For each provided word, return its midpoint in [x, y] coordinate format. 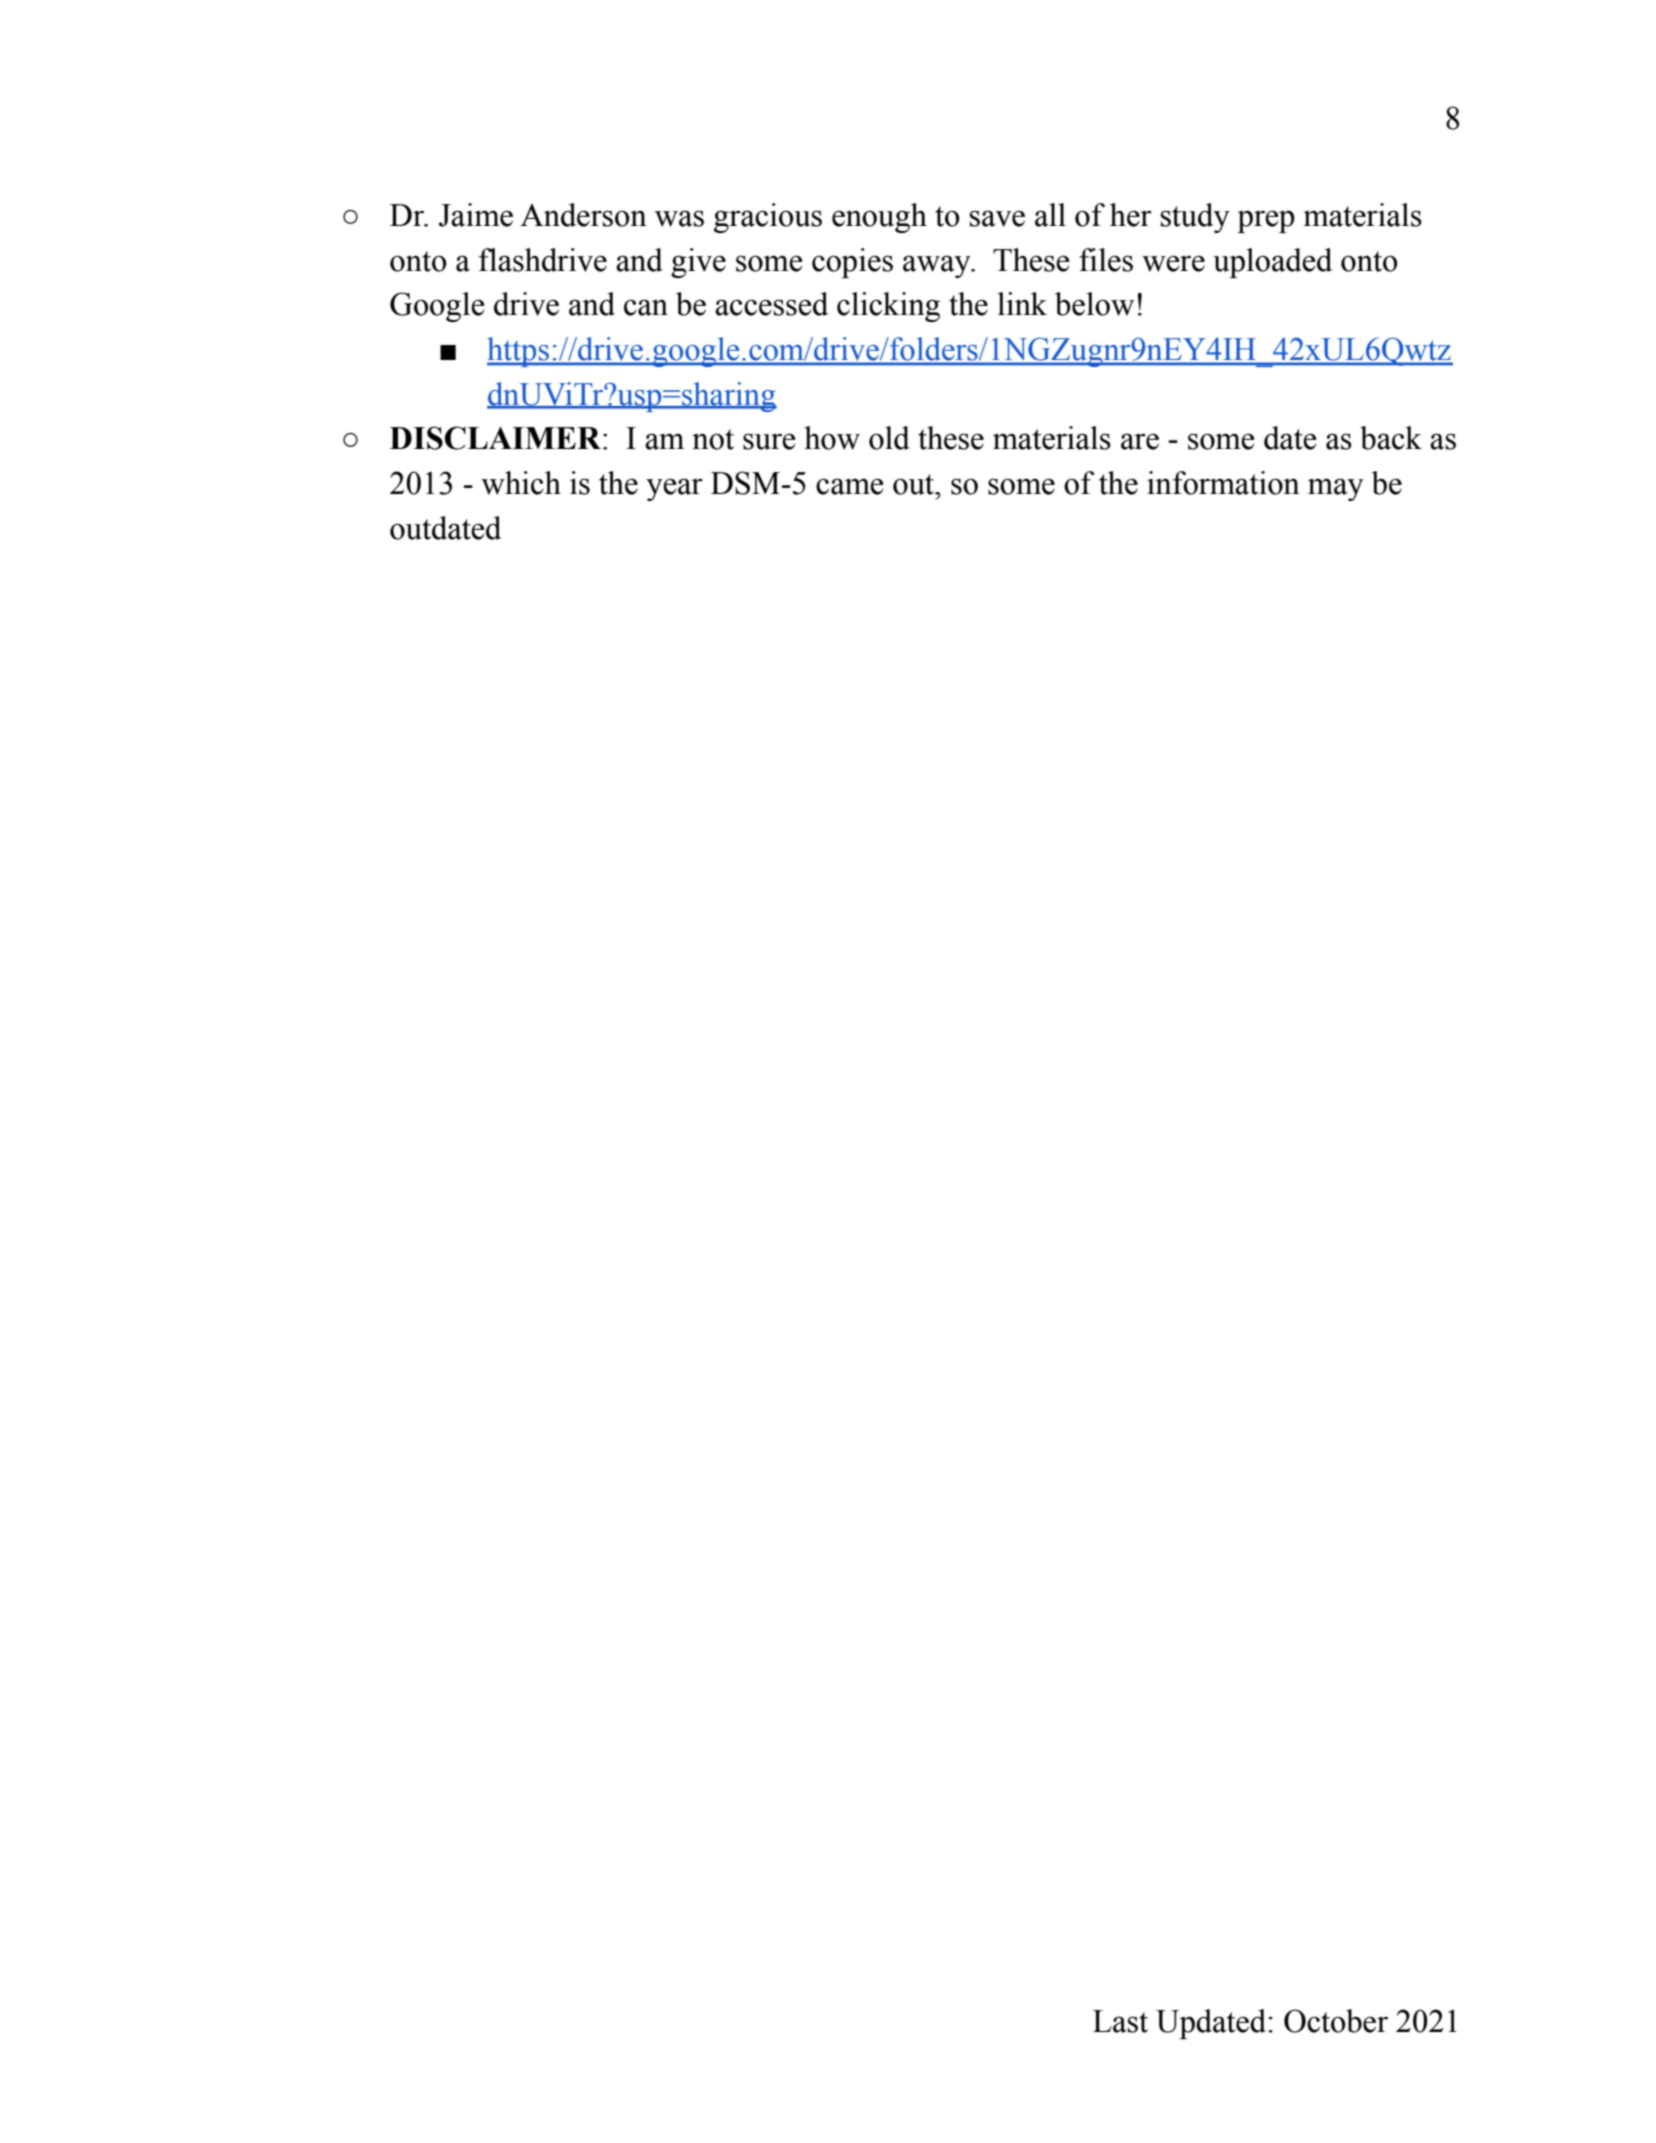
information [1223, 483]
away [938, 266]
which [521, 483]
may [1336, 489]
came [850, 486]
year [674, 489]
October [1336, 2021]
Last [1120, 2021]
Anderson [583, 215]
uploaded [1272, 263]
